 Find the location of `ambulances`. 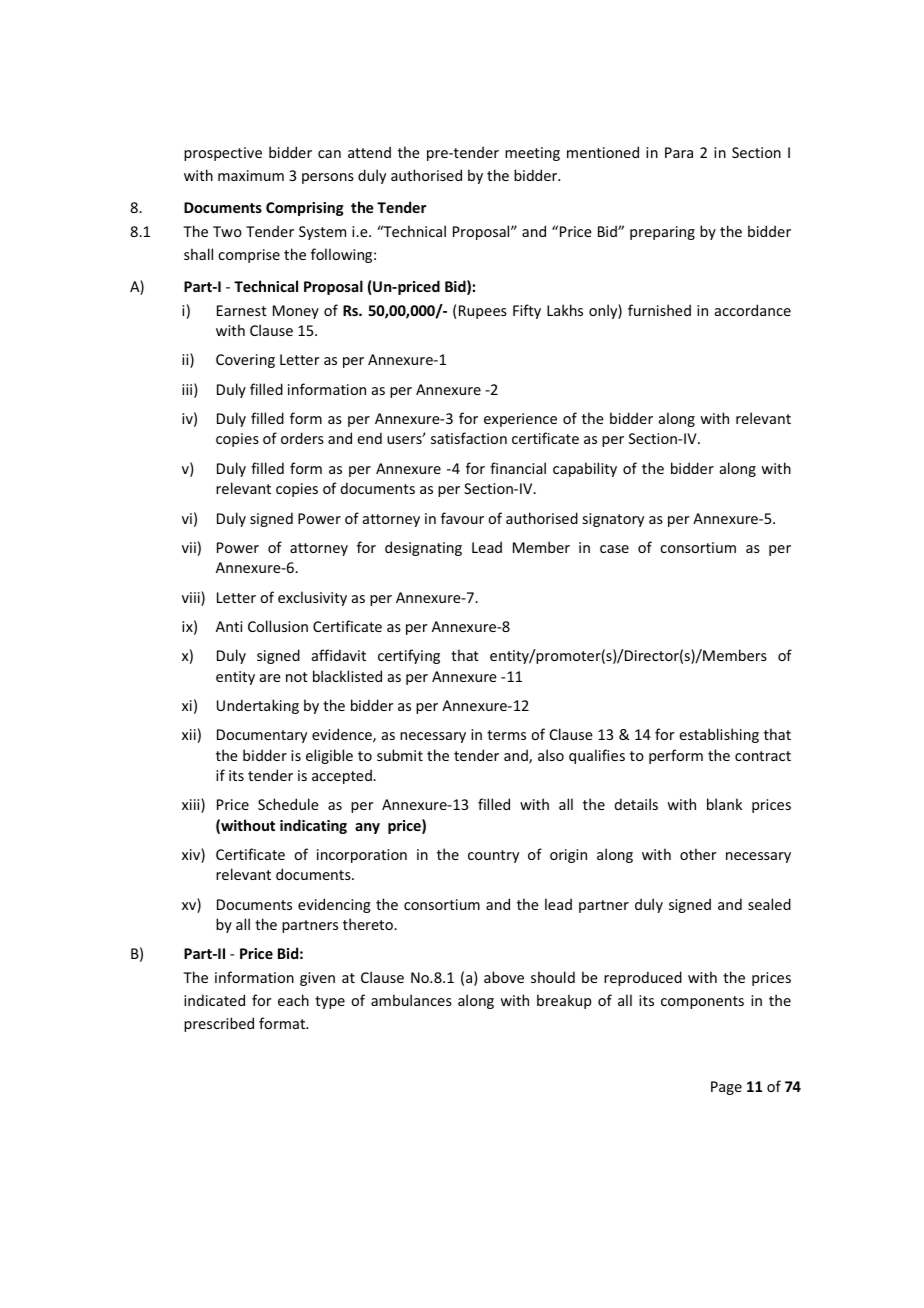

ambulances is located at coordinates (411, 1000).
